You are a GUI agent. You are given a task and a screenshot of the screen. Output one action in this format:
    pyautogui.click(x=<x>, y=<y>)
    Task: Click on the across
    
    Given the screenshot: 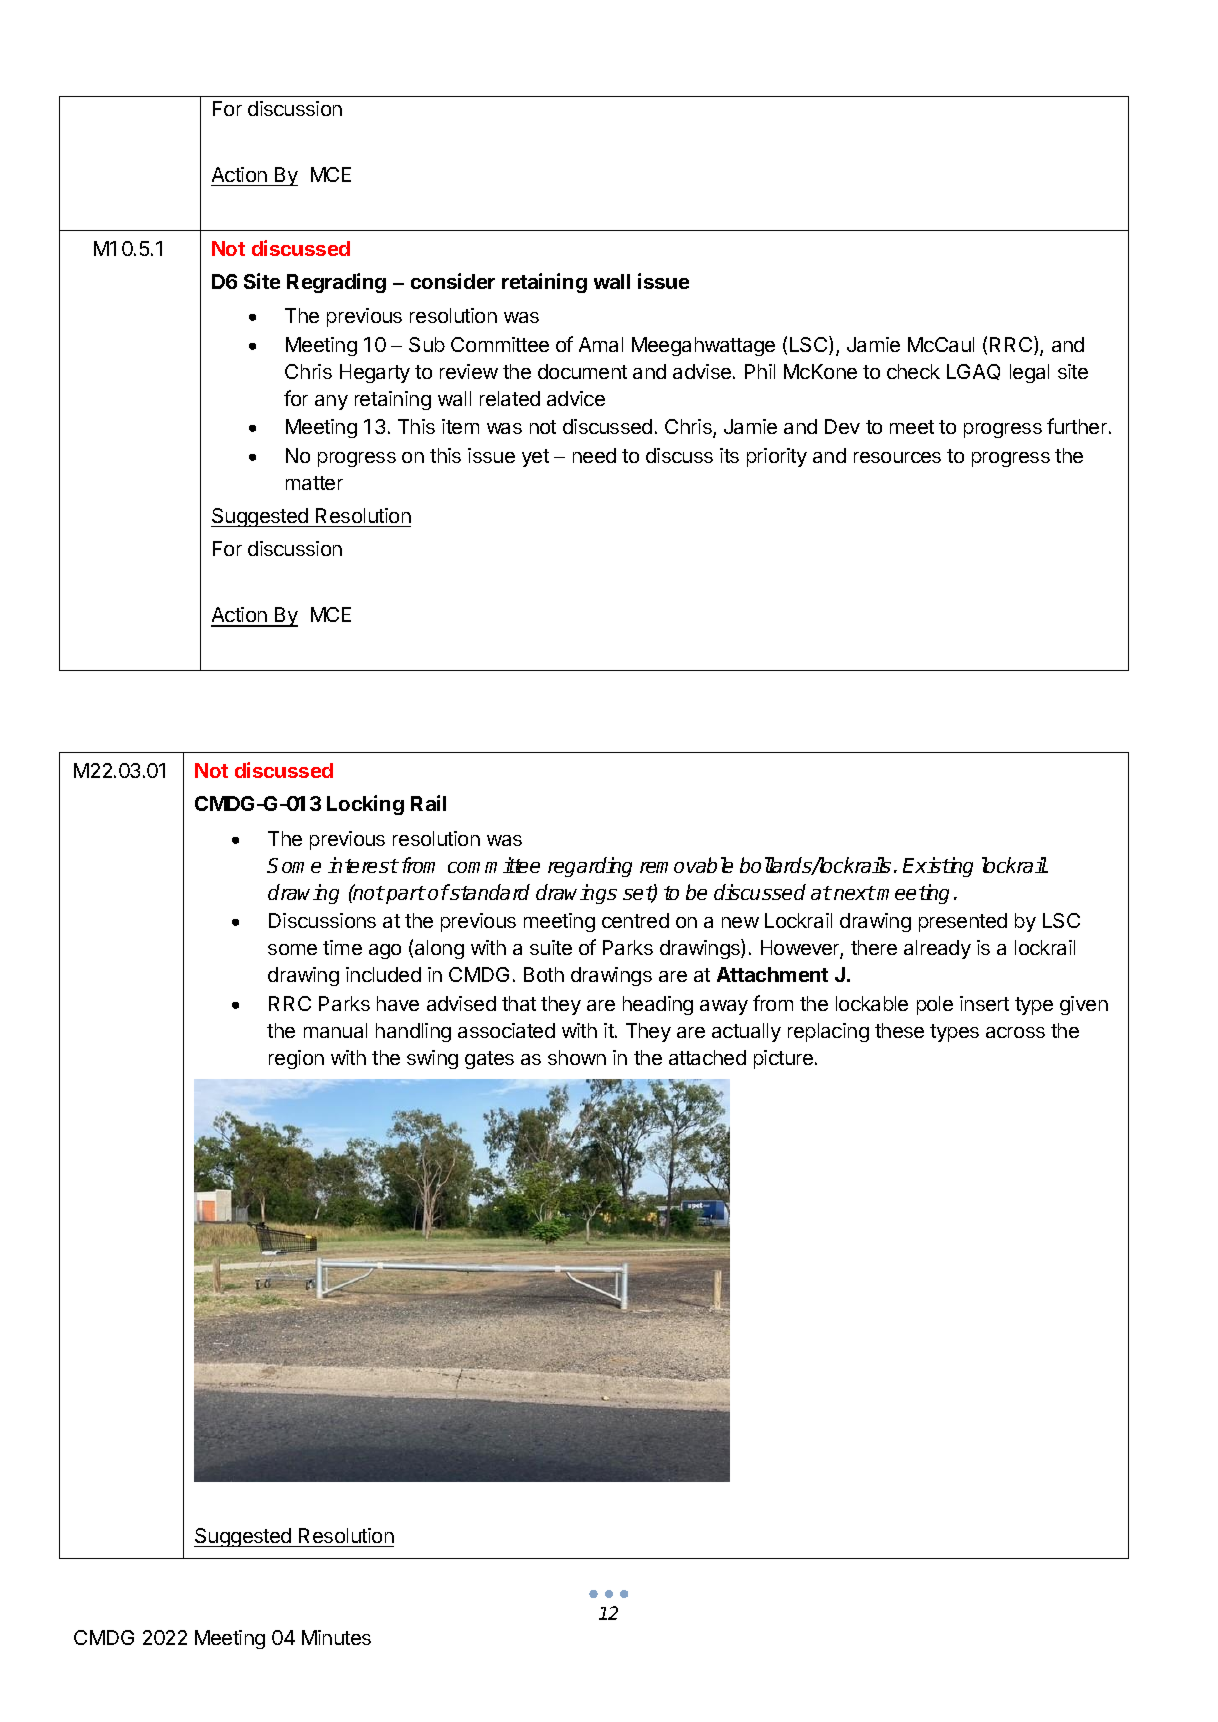 What is the action you would take?
    pyautogui.click(x=1015, y=1032)
